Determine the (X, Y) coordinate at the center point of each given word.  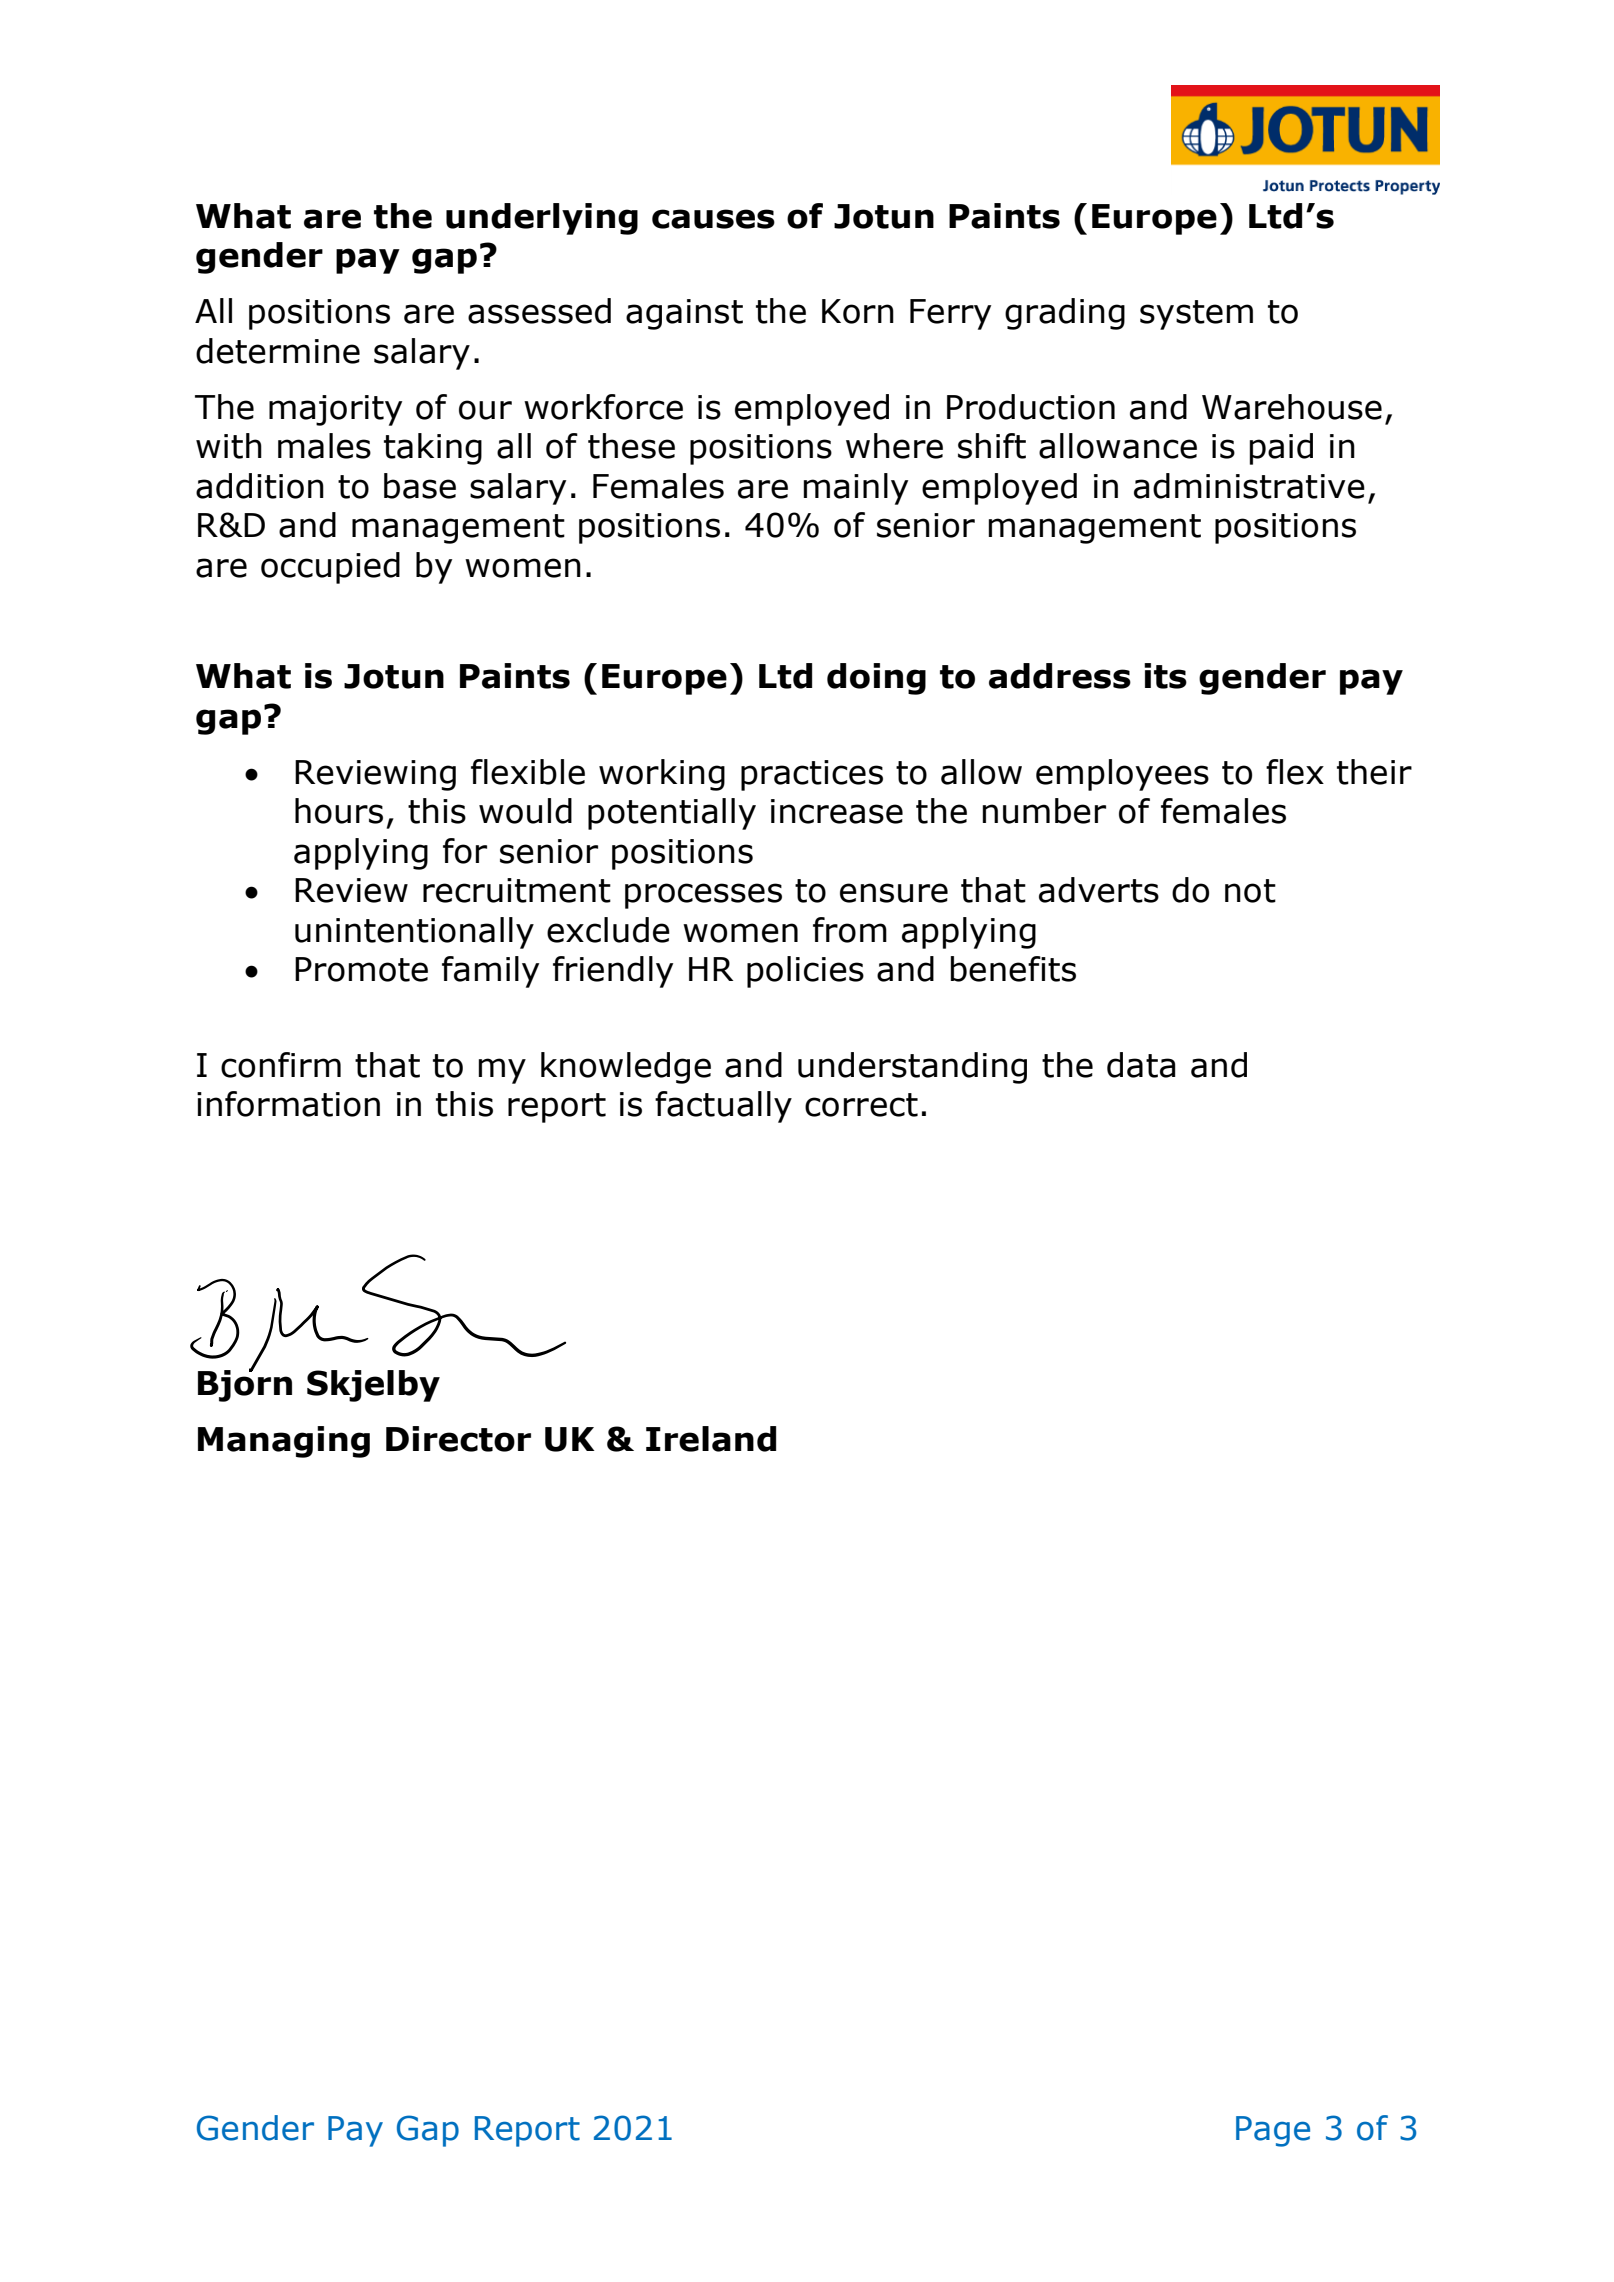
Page (1273, 2131)
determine (278, 351)
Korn (858, 311)
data (1141, 1065)
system (1196, 315)
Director (458, 1439)
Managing (284, 1442)
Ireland (711, 1439)
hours (339, 811)
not (1250, 891)
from (850, 930)
